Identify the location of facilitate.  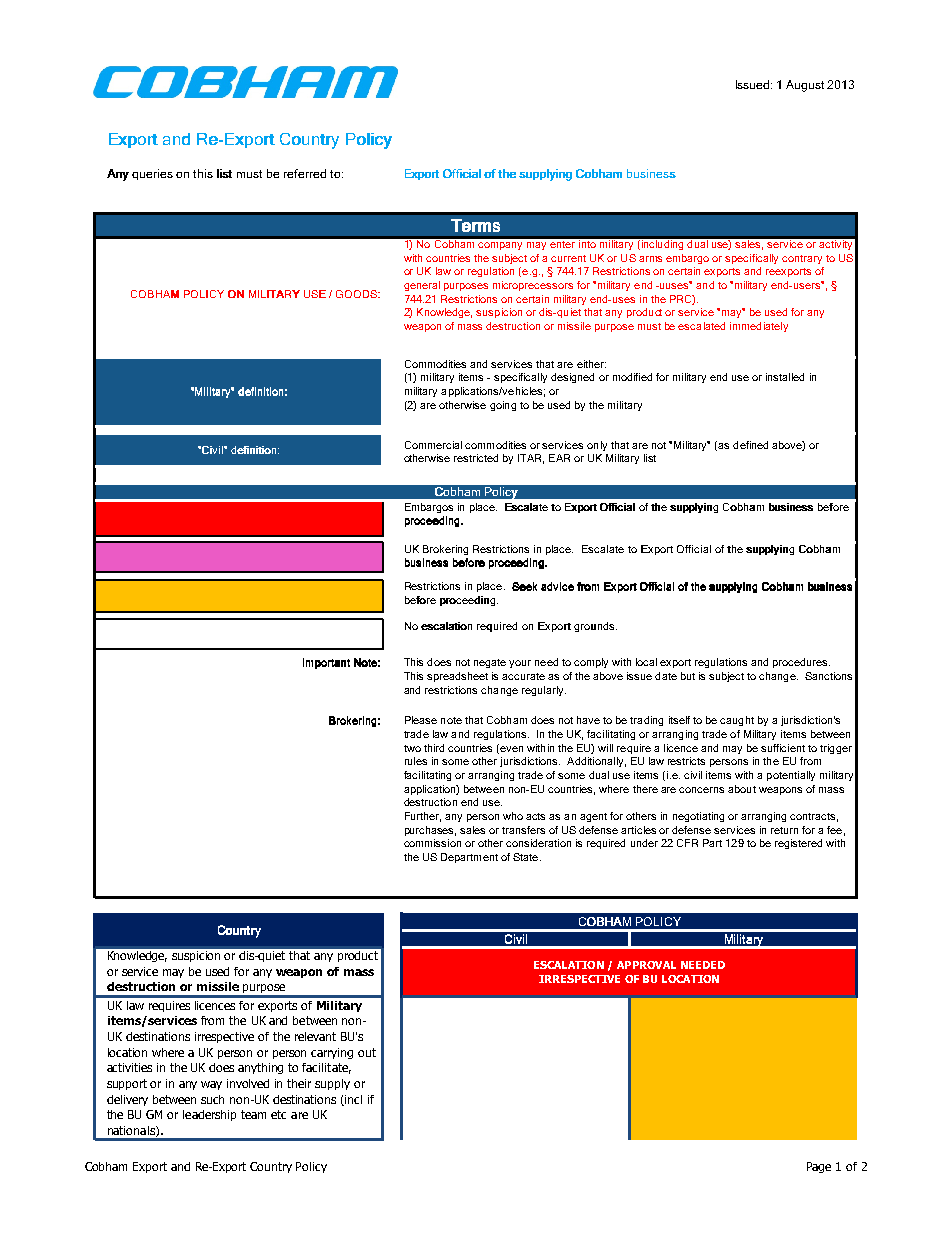
(326, 1068).
